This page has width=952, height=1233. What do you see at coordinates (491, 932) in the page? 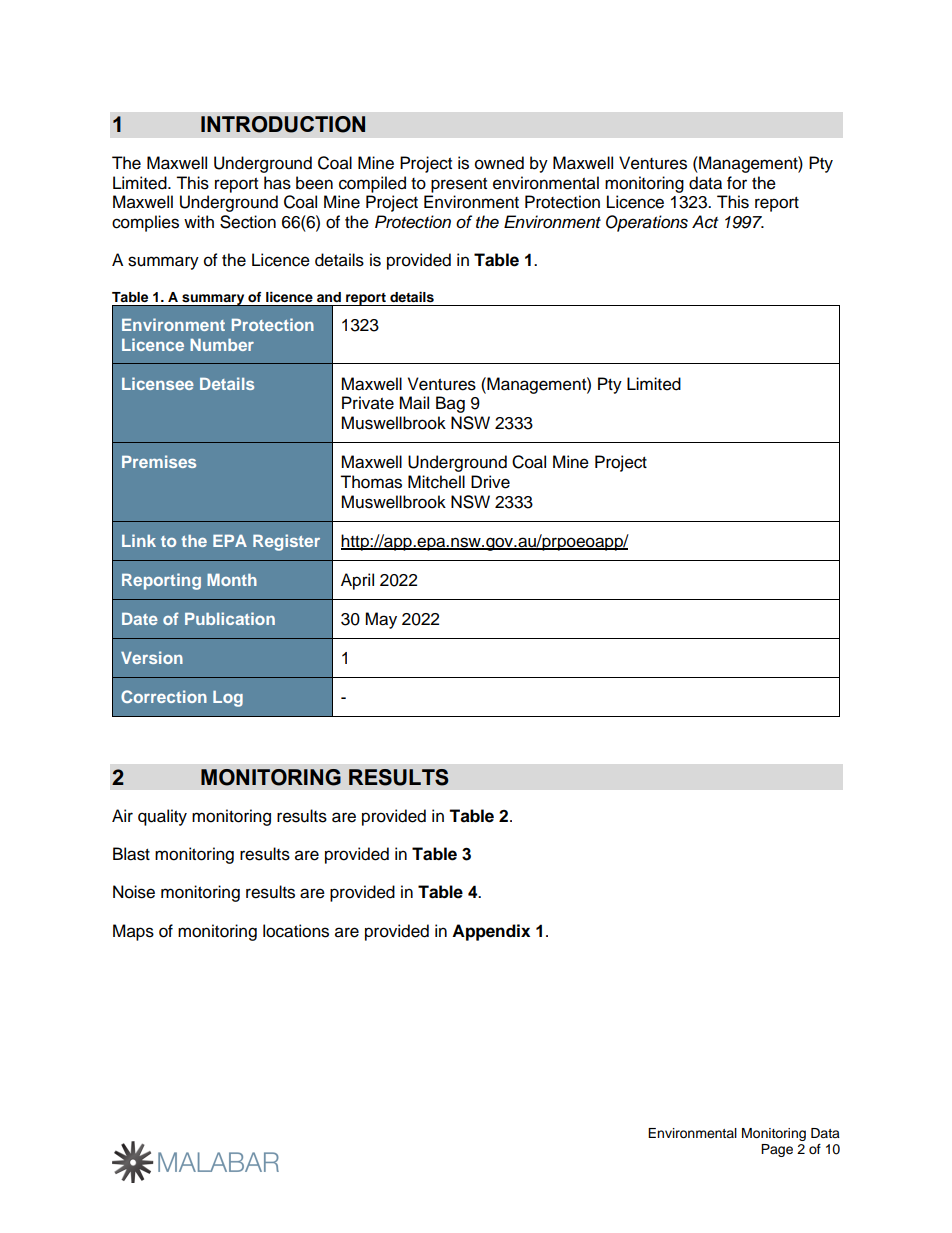
I see `Appendix` at bounding box center [491, 932].
